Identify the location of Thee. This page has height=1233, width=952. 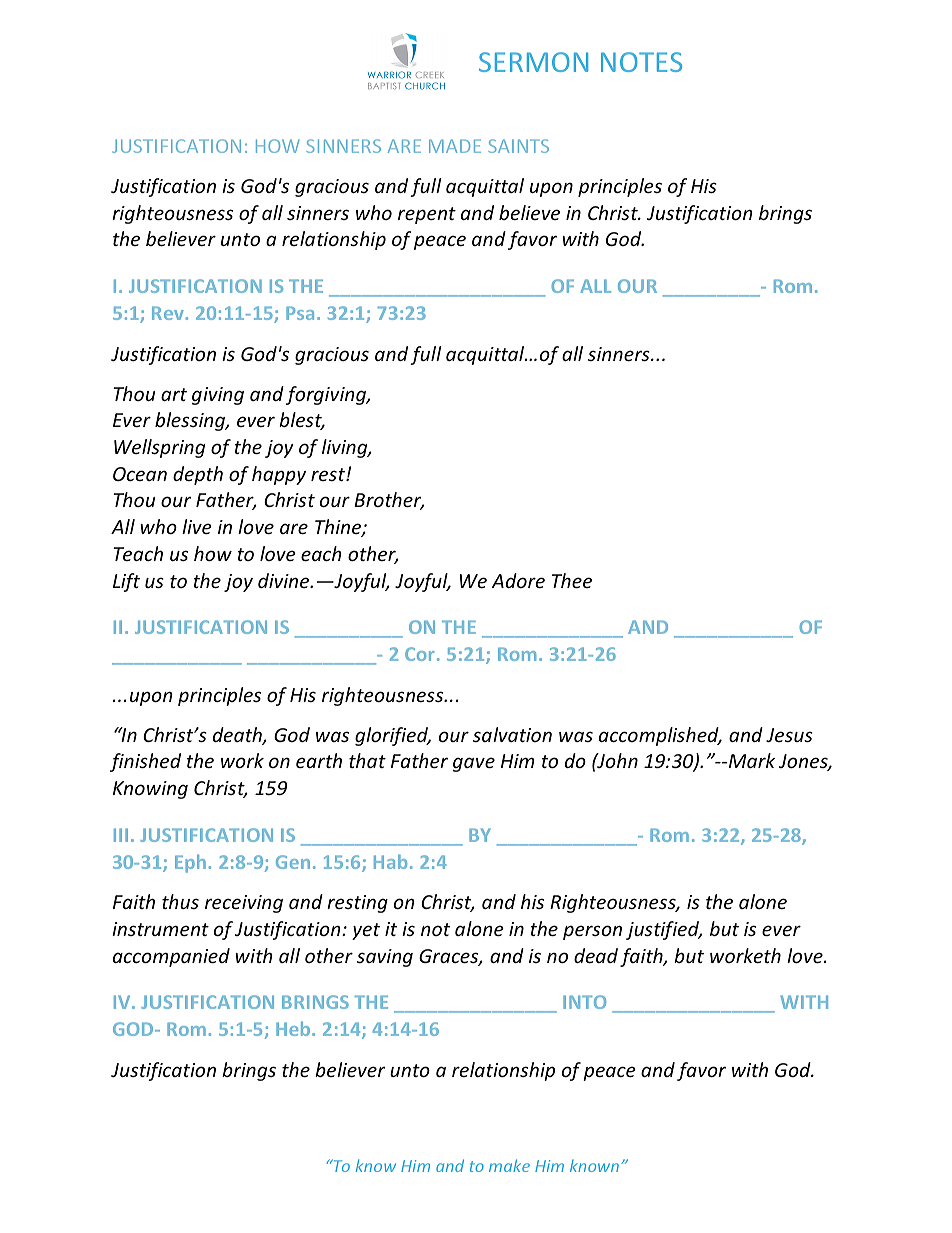
(572, 580).
